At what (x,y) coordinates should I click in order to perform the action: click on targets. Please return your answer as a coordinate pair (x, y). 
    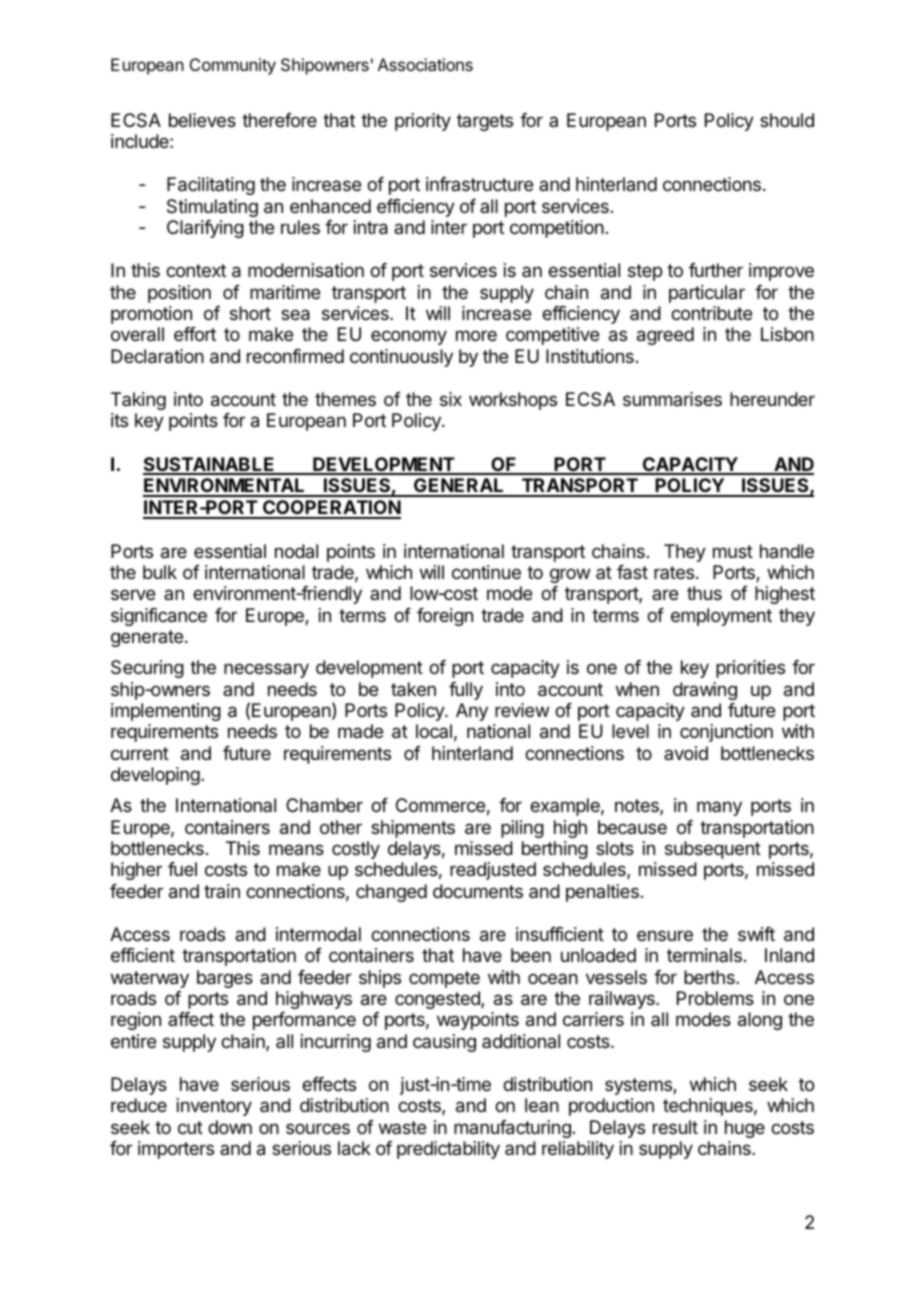
    Looking at the image, I should click on (485, 122).
